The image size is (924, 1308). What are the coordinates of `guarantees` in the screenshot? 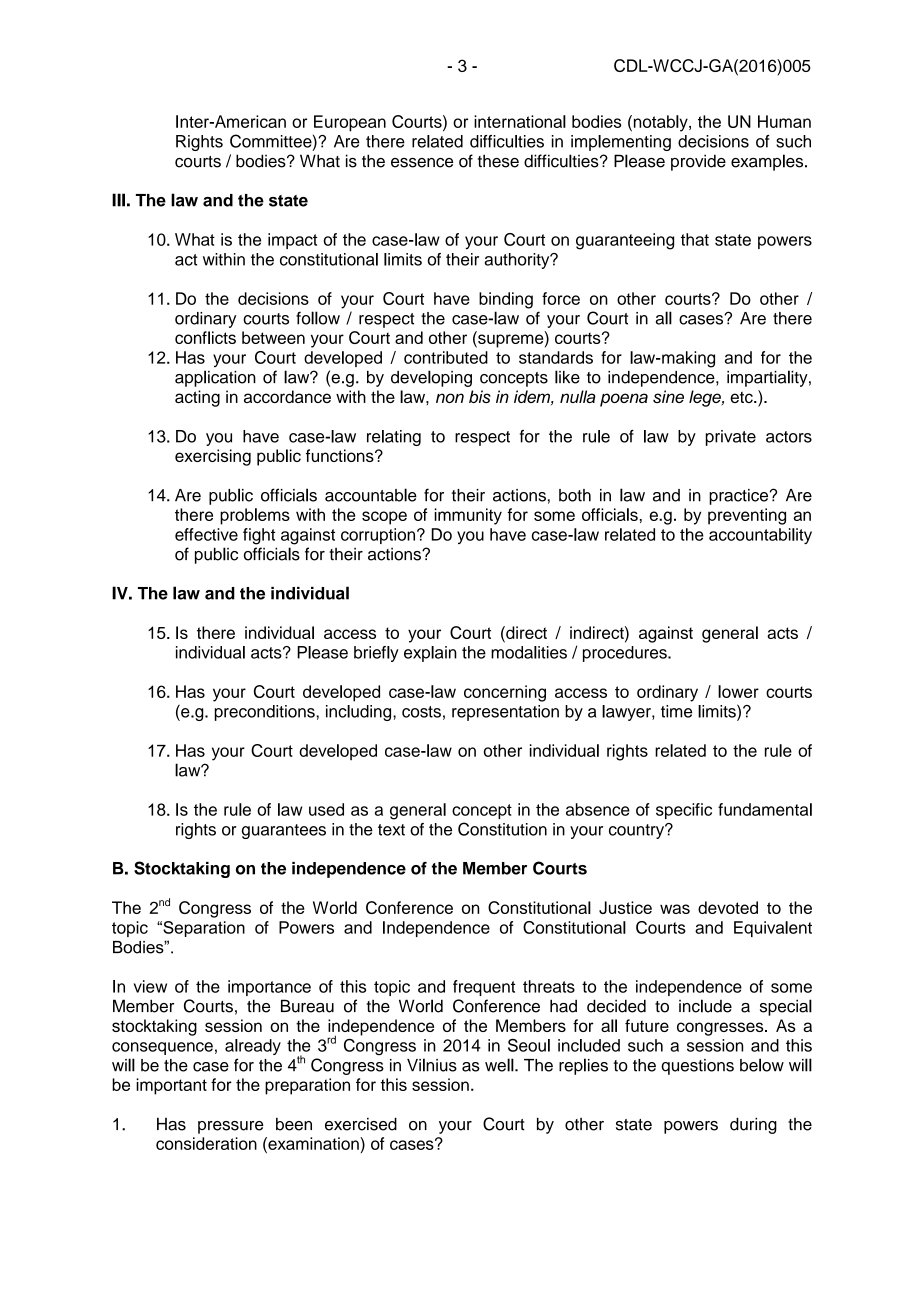 It's located at (284, 831).
